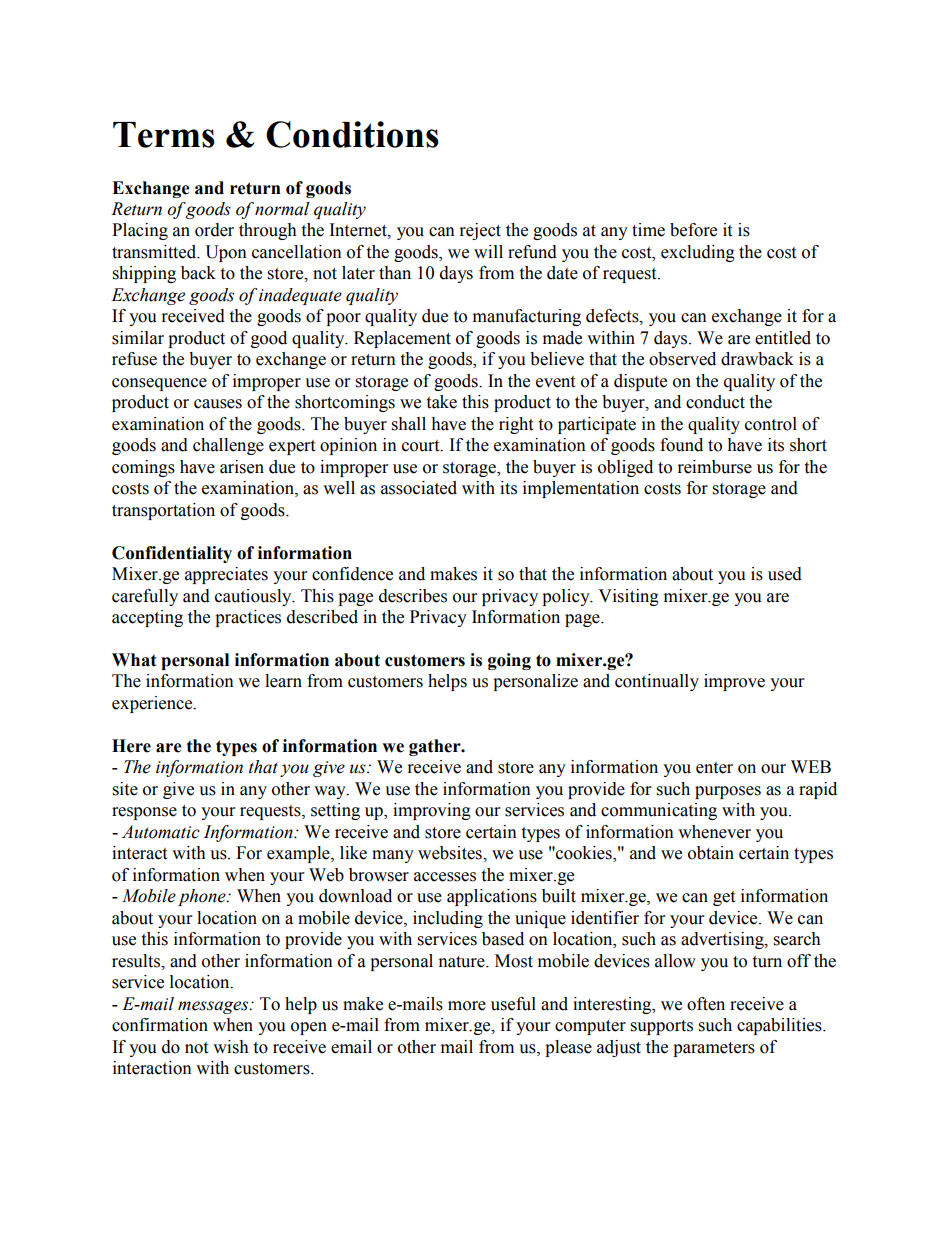  Describe the element at coordinates (226, 575) in the page. I see `appreciates` at that location.
